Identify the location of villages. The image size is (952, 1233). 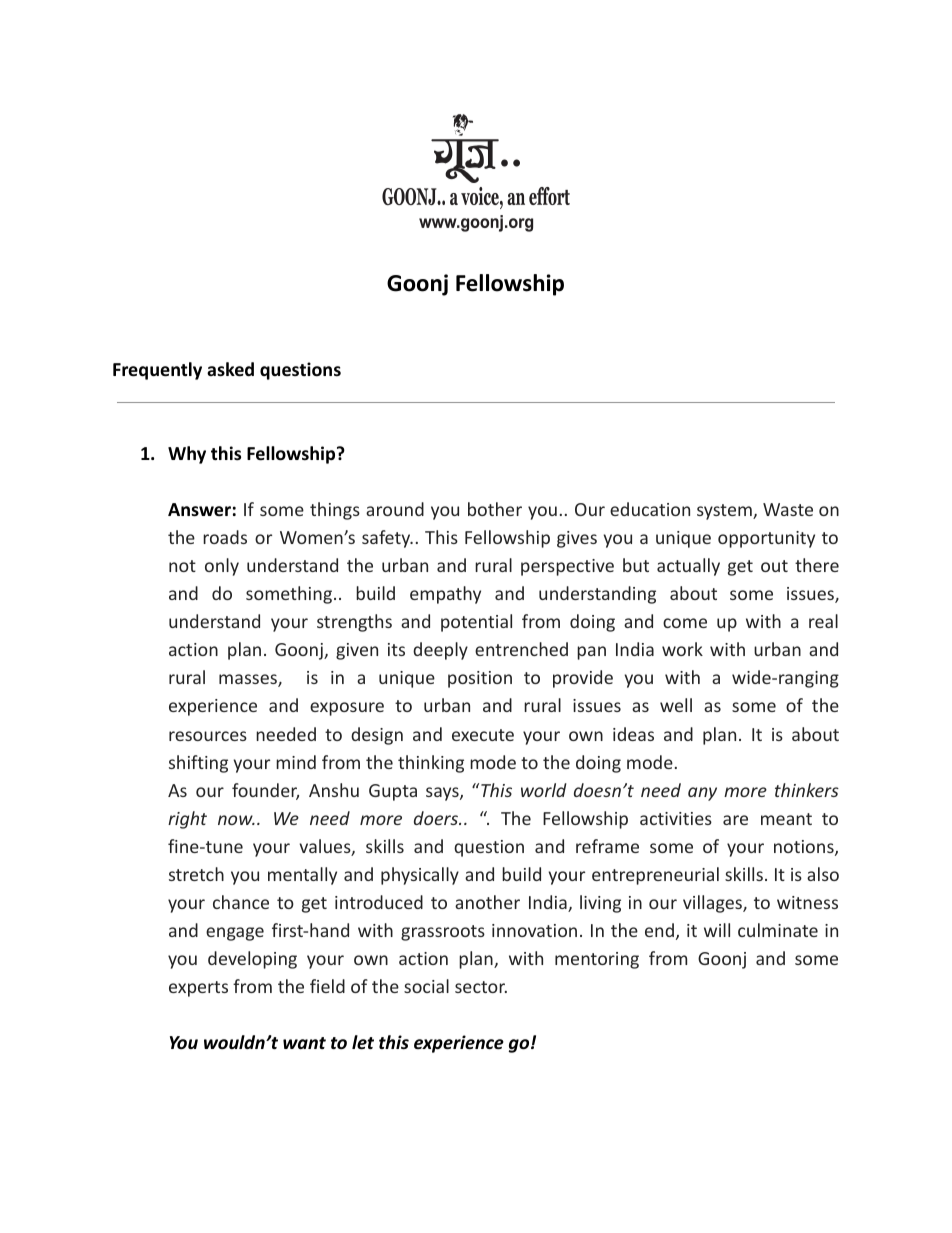
(713, 904).
